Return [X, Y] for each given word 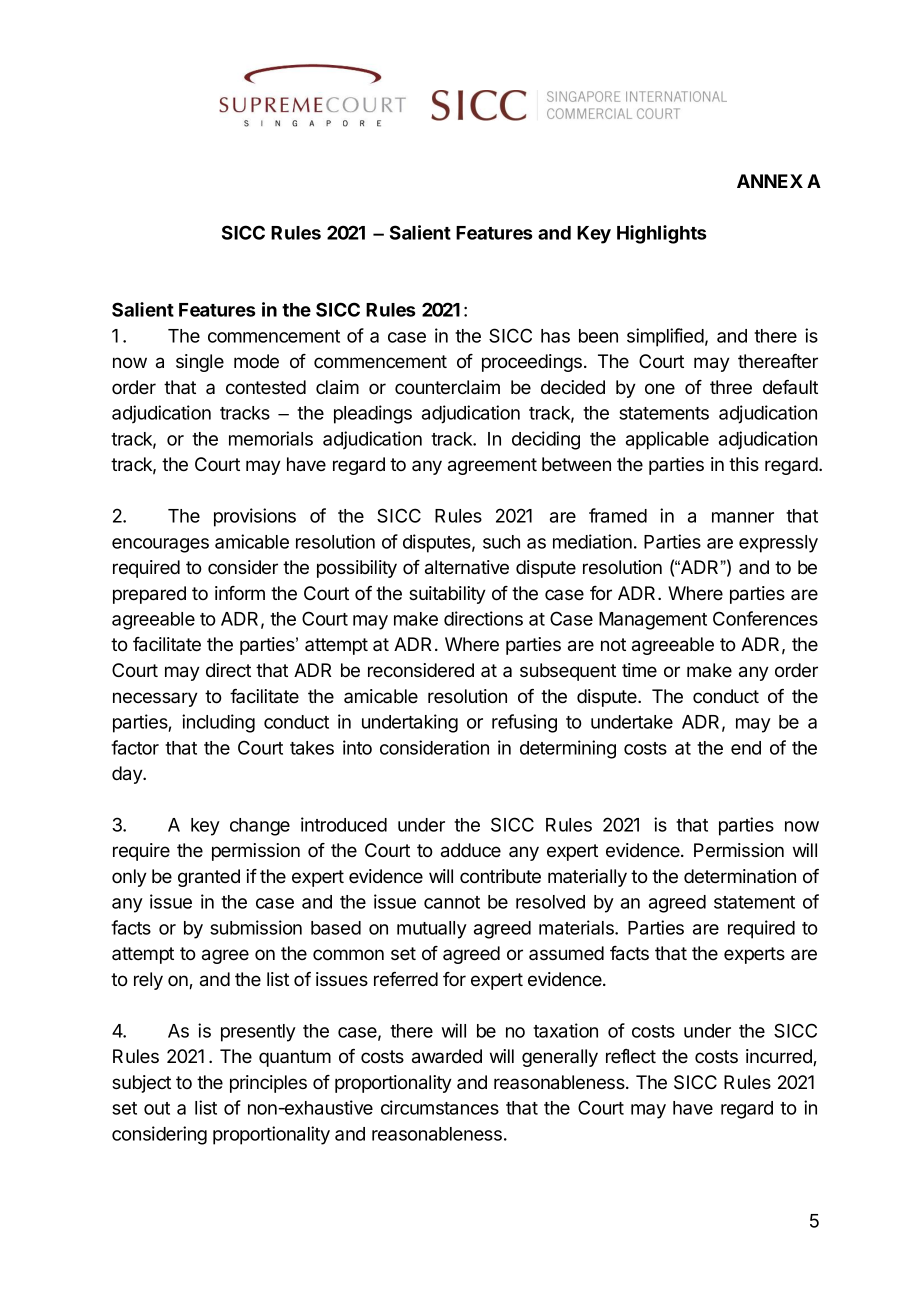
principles [268, 1084]
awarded [447, 1056]
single [200, 363]
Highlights [662, 234]
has [555, 336]
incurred [780, 1057]
